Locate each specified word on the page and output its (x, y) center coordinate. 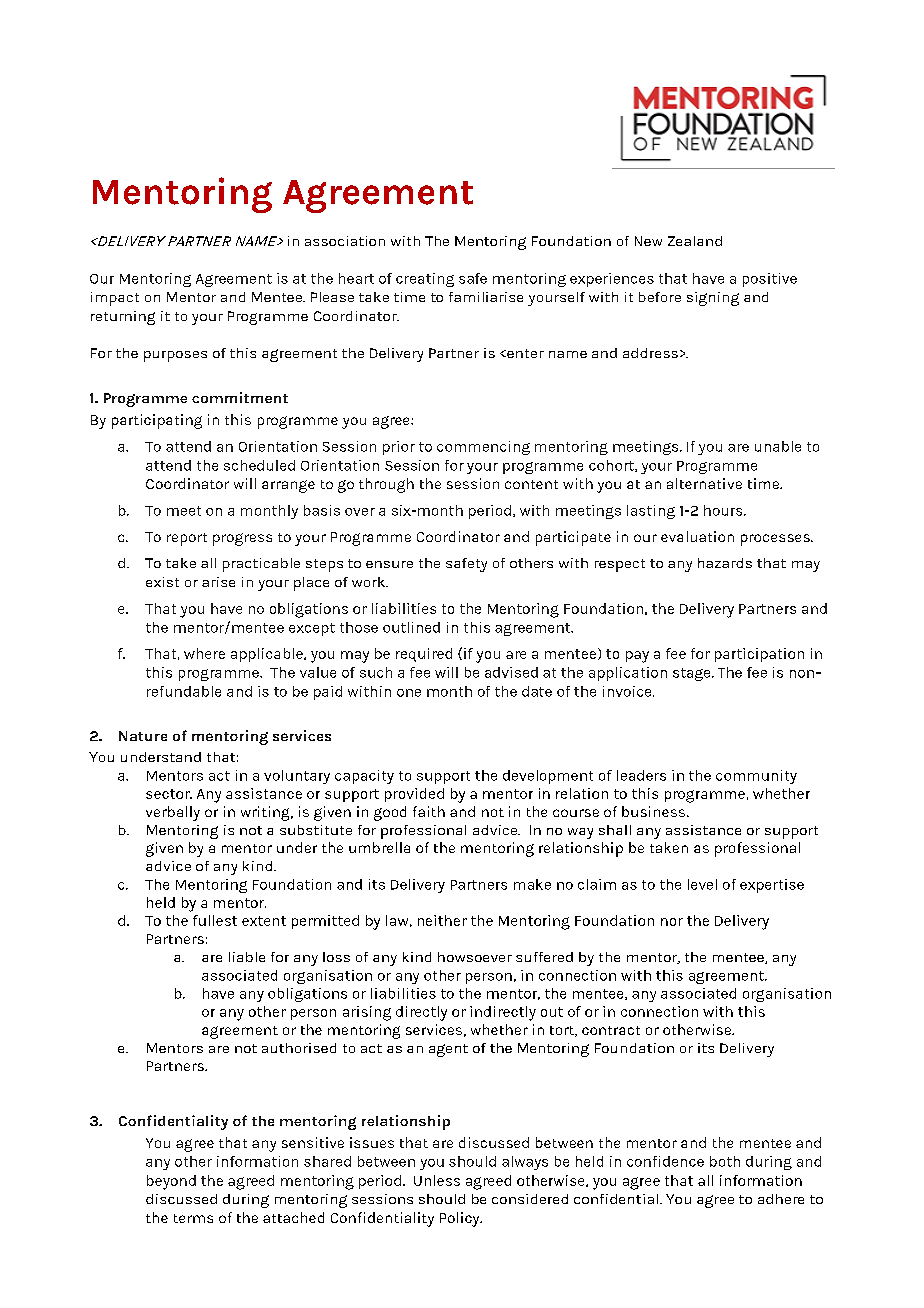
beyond (171, 1182)
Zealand (695, 241)
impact (115, 299)
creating (425, 280)
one (409, 693)
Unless (437, 1180)
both (725, 1161)
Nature (143, 736)
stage (693, 674)
